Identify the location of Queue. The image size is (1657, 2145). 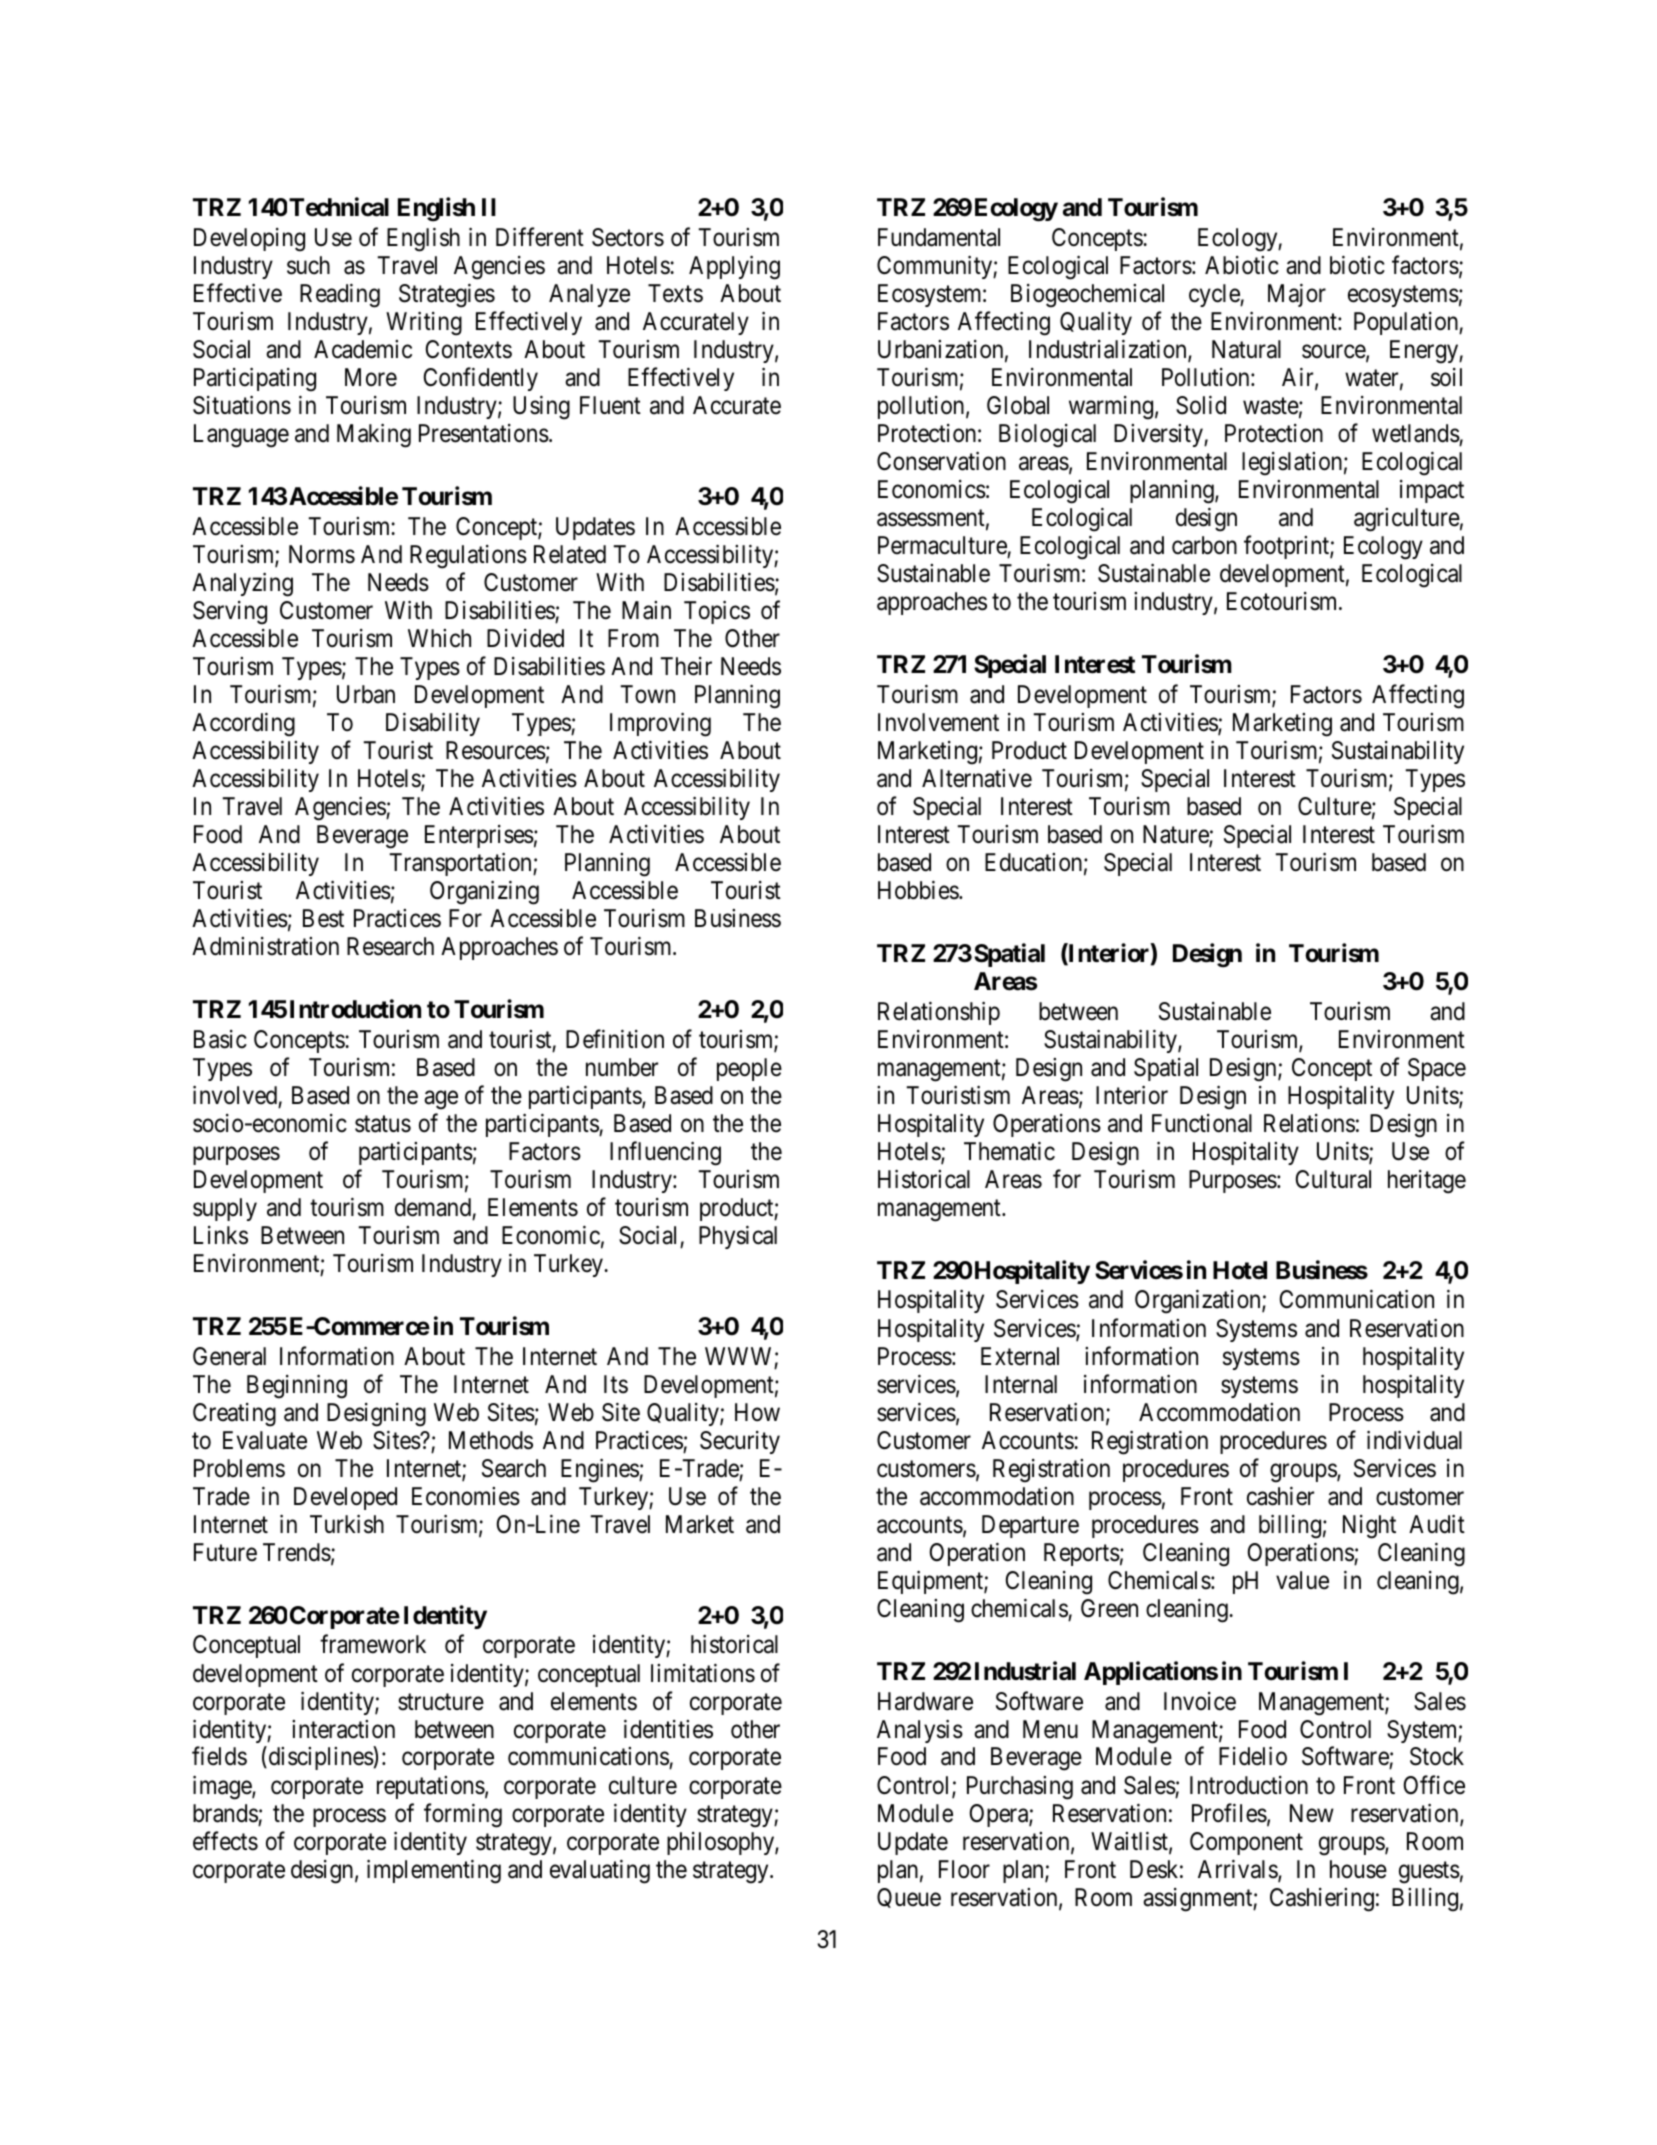
(909, 1898).
